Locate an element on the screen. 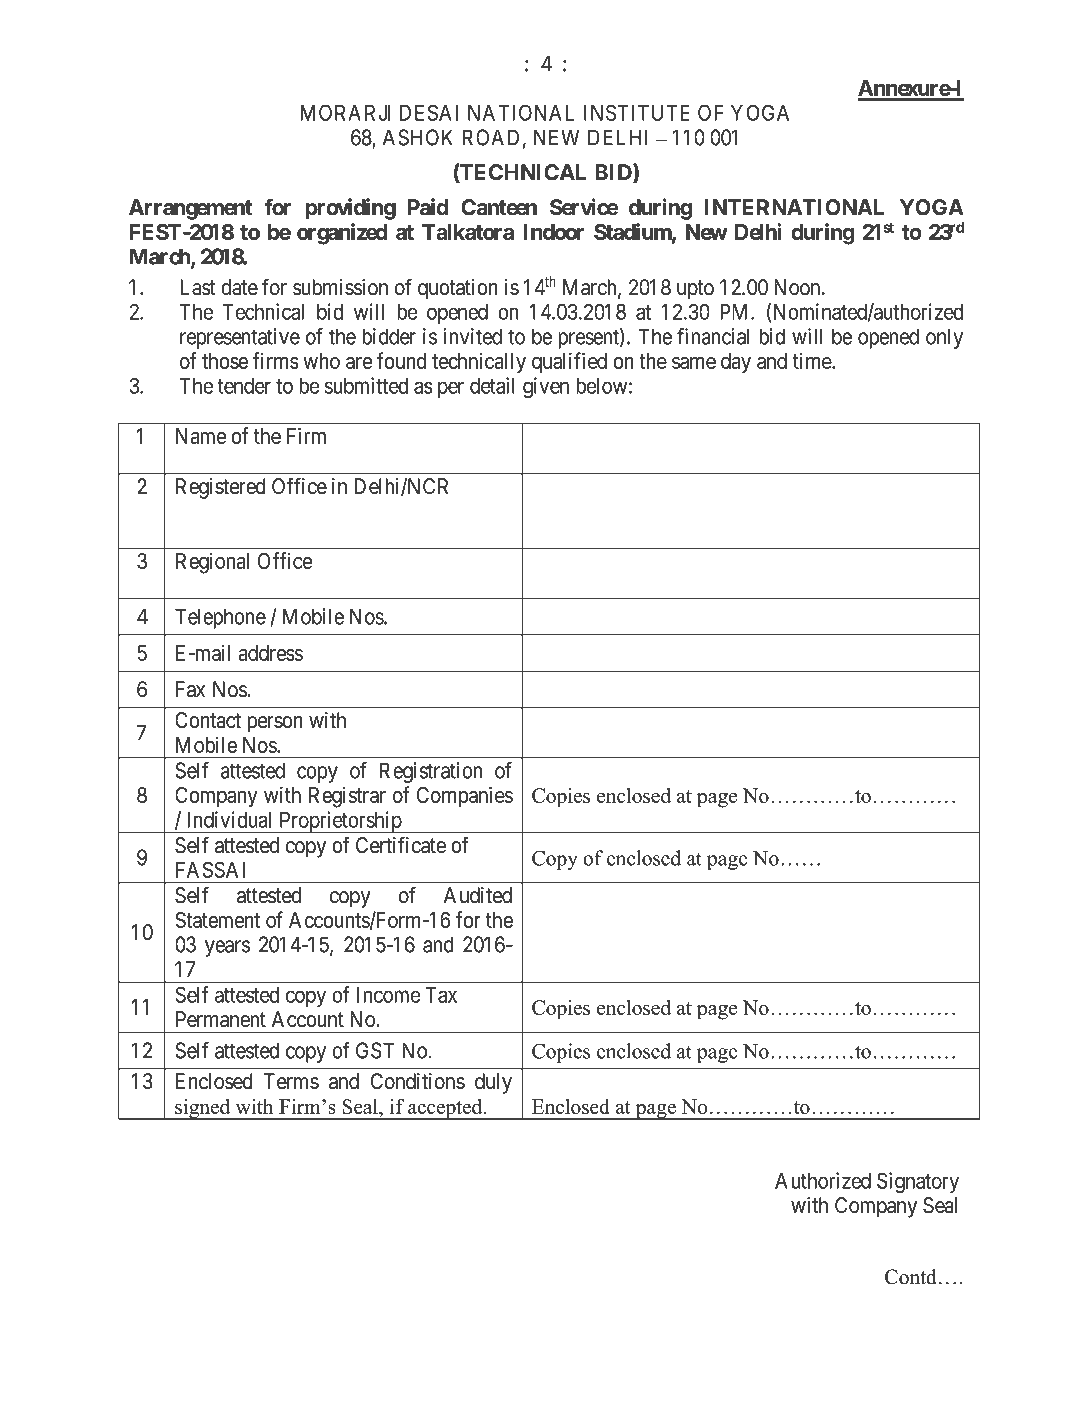 This screenshot has width=1092, height=1414. Registration is located at coordinates (431, 772).
